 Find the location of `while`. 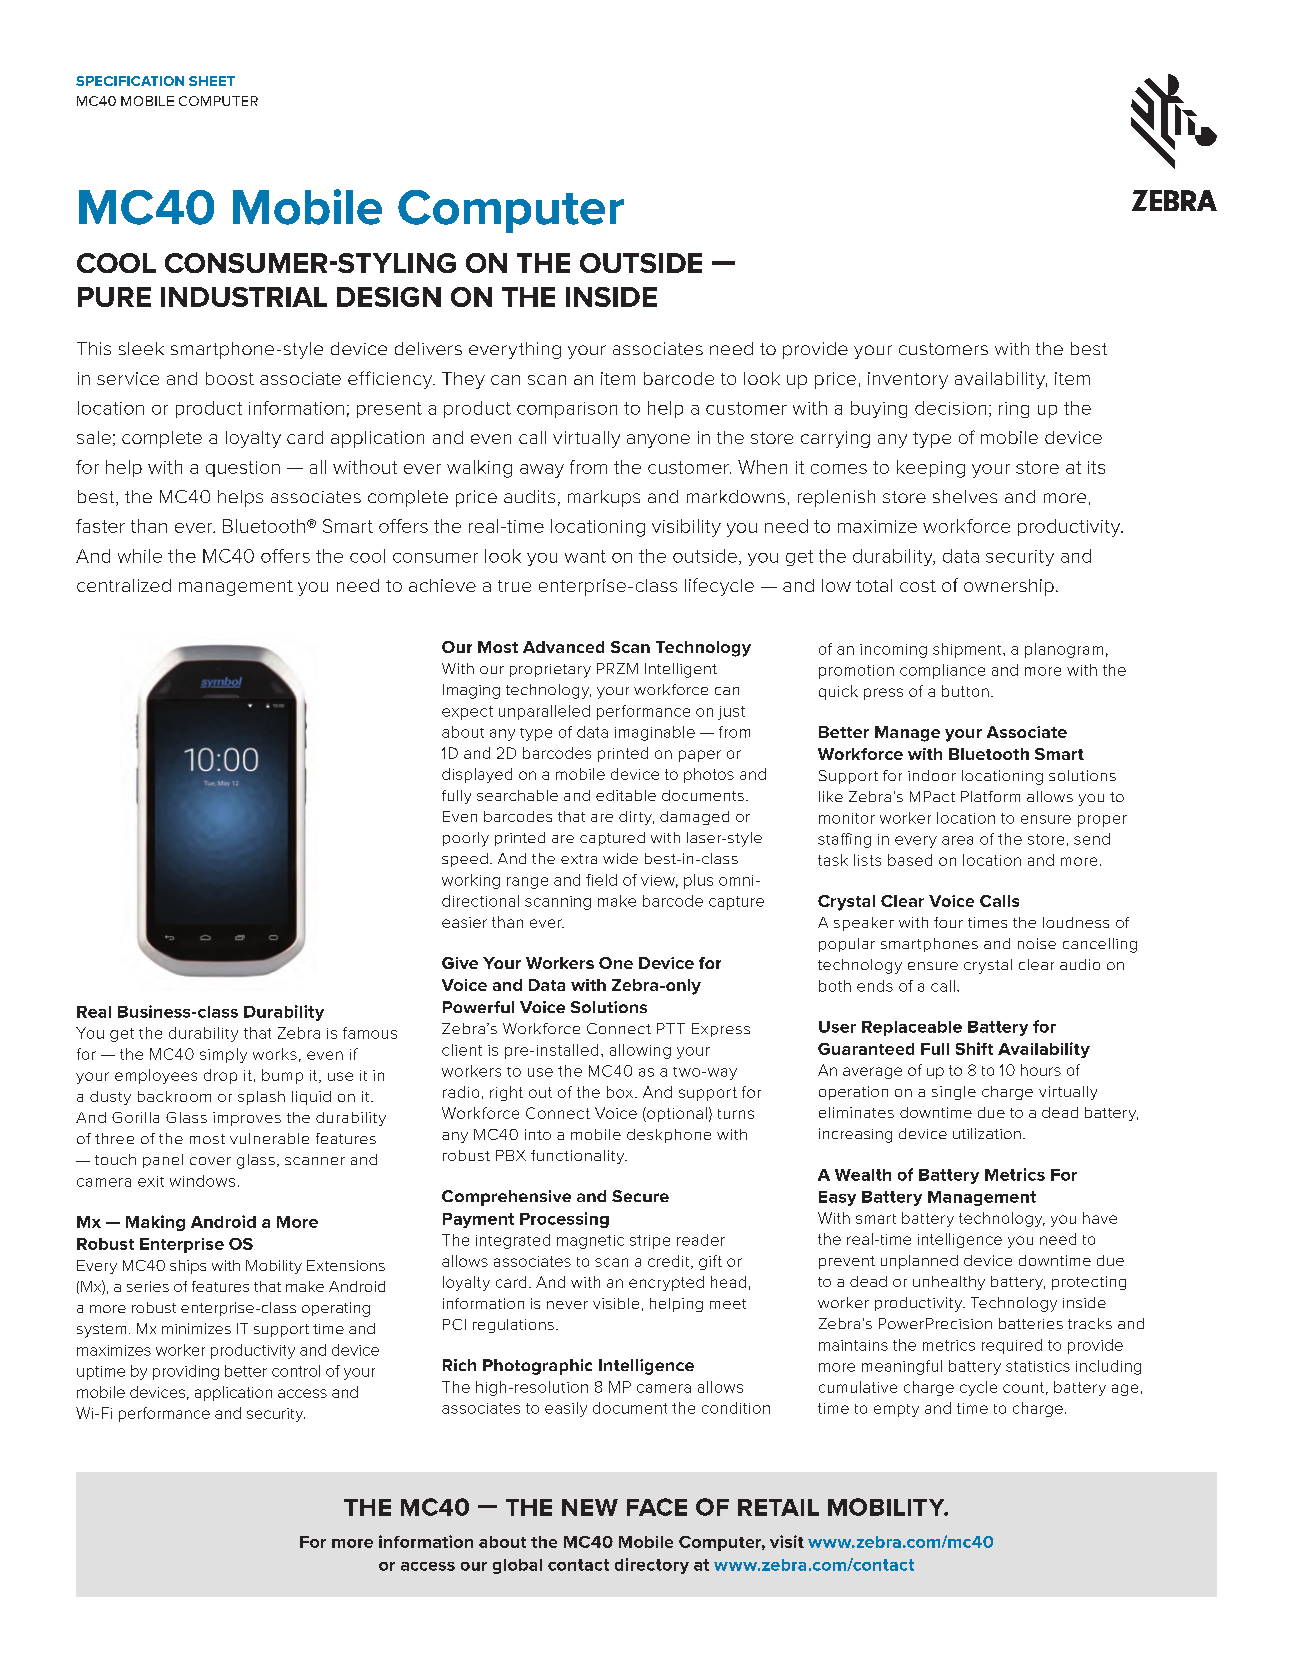

while is located at coordinates (140, 556).
